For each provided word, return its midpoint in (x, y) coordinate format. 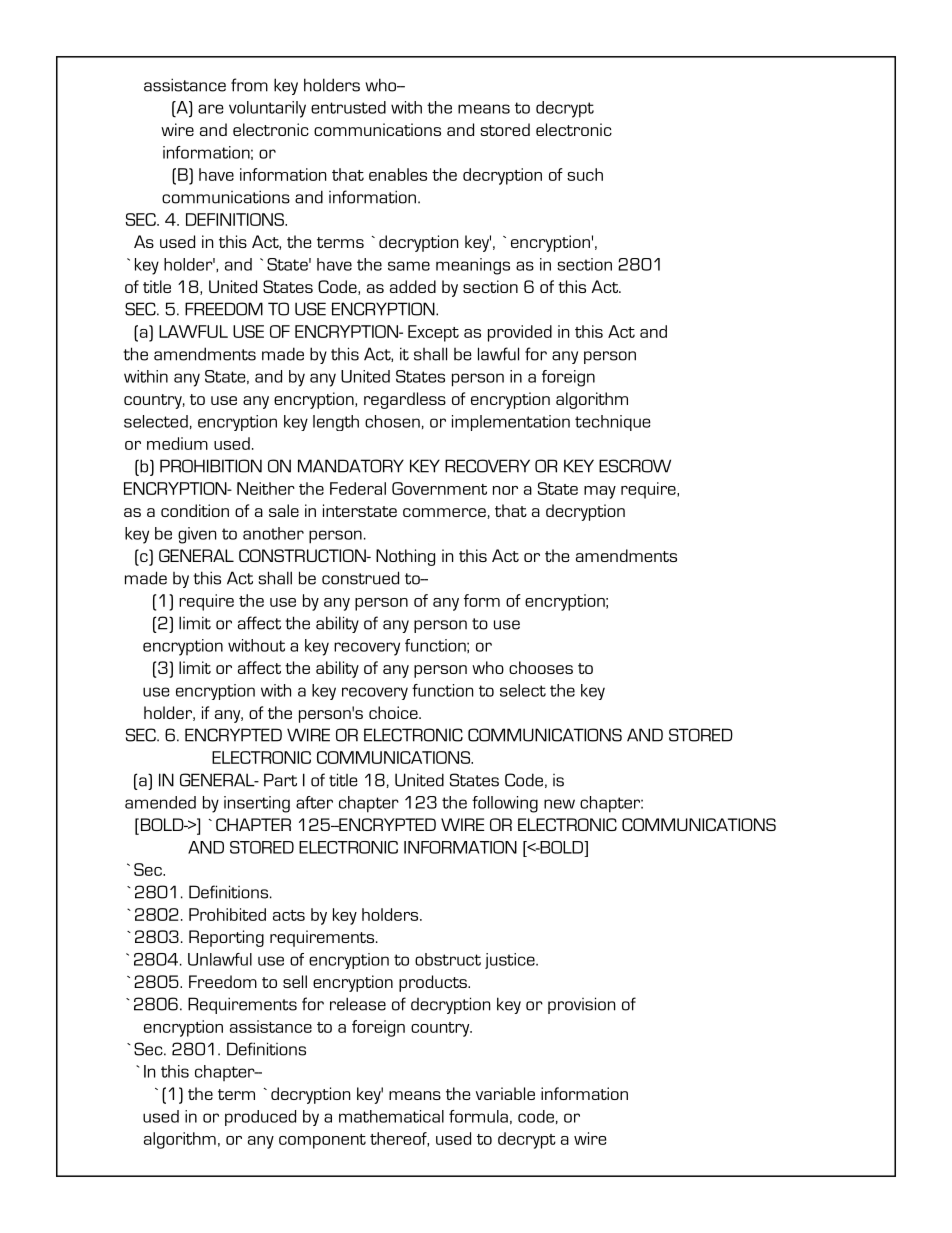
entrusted (348, 107)
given (197, 535)
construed (360, 578)
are (211, 109)
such (585, 174)
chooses (541, 667)
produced (260, 1118)
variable (505, 1093)
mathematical (391, 1116)
